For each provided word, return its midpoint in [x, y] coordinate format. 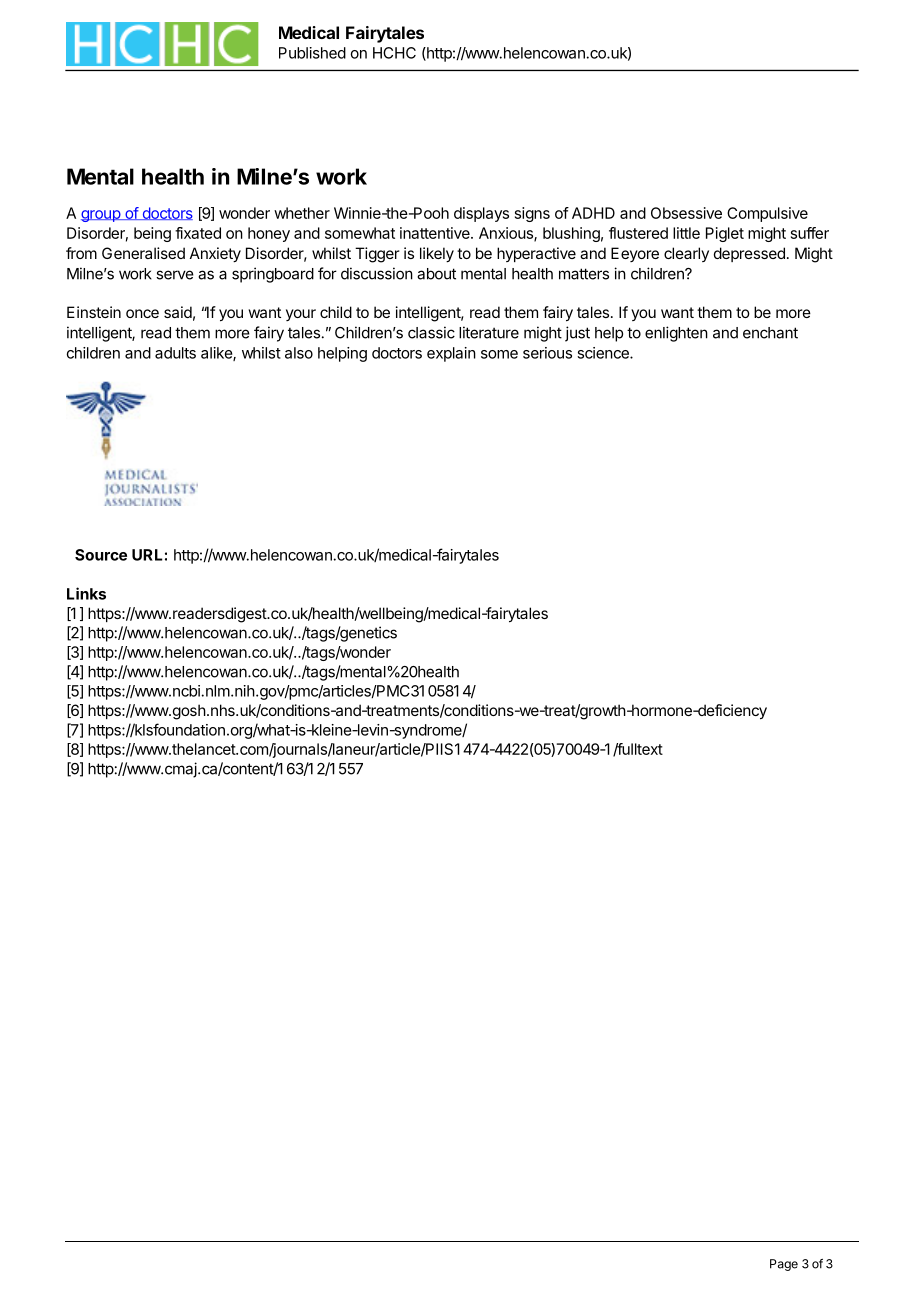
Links [86, 593]
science [604, 353]
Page [784, 1265]
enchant [770, 333]
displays [481, 214]
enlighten [676, 334]
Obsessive [686, 213]
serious [547, 353]
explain [451, 354]
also [299, 353]
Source [101, 555]
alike [217, 354]
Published [312, 53]
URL [147, 555]
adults [175, 353]
